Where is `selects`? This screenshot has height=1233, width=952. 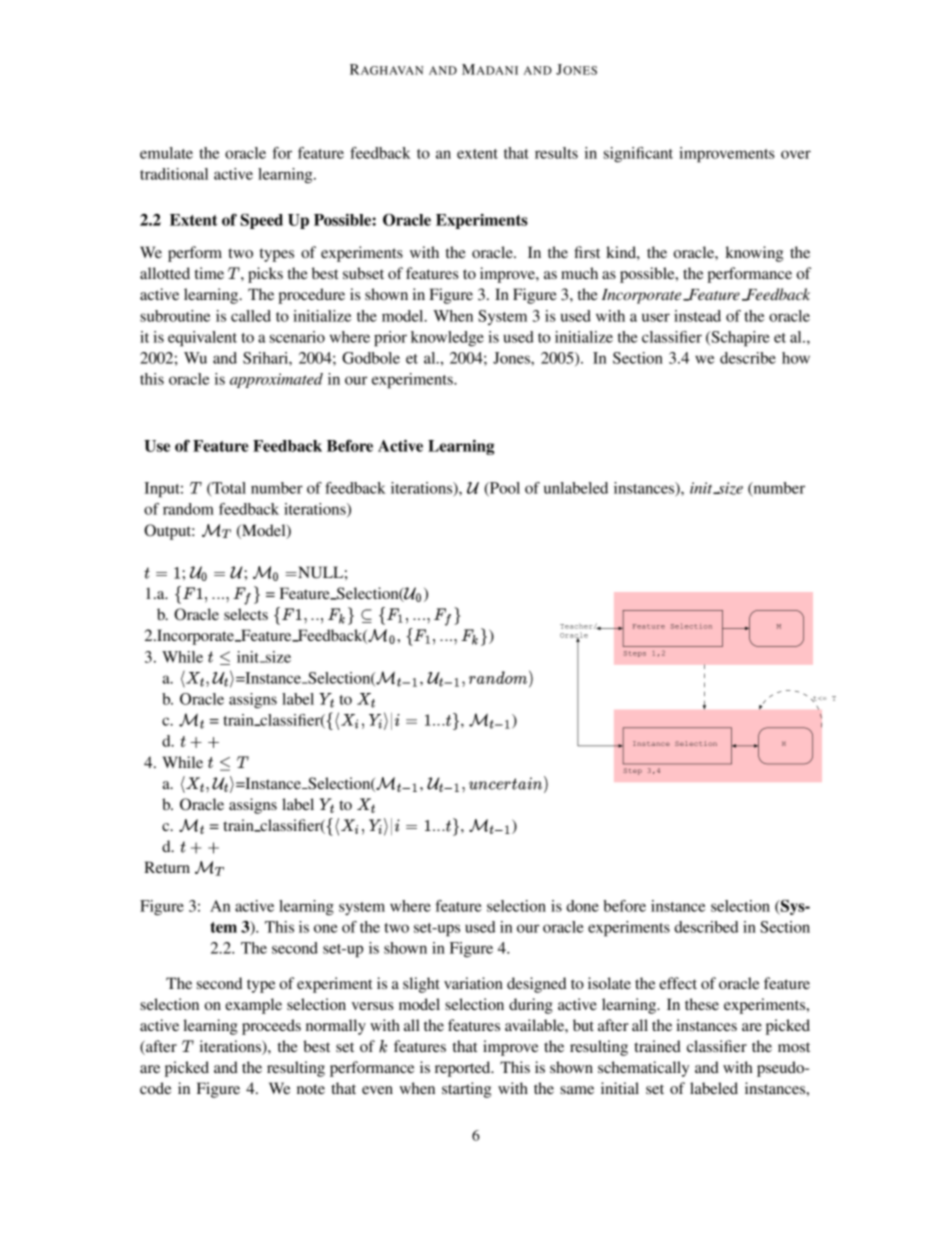
selects is located at coordinates (246, 614).
